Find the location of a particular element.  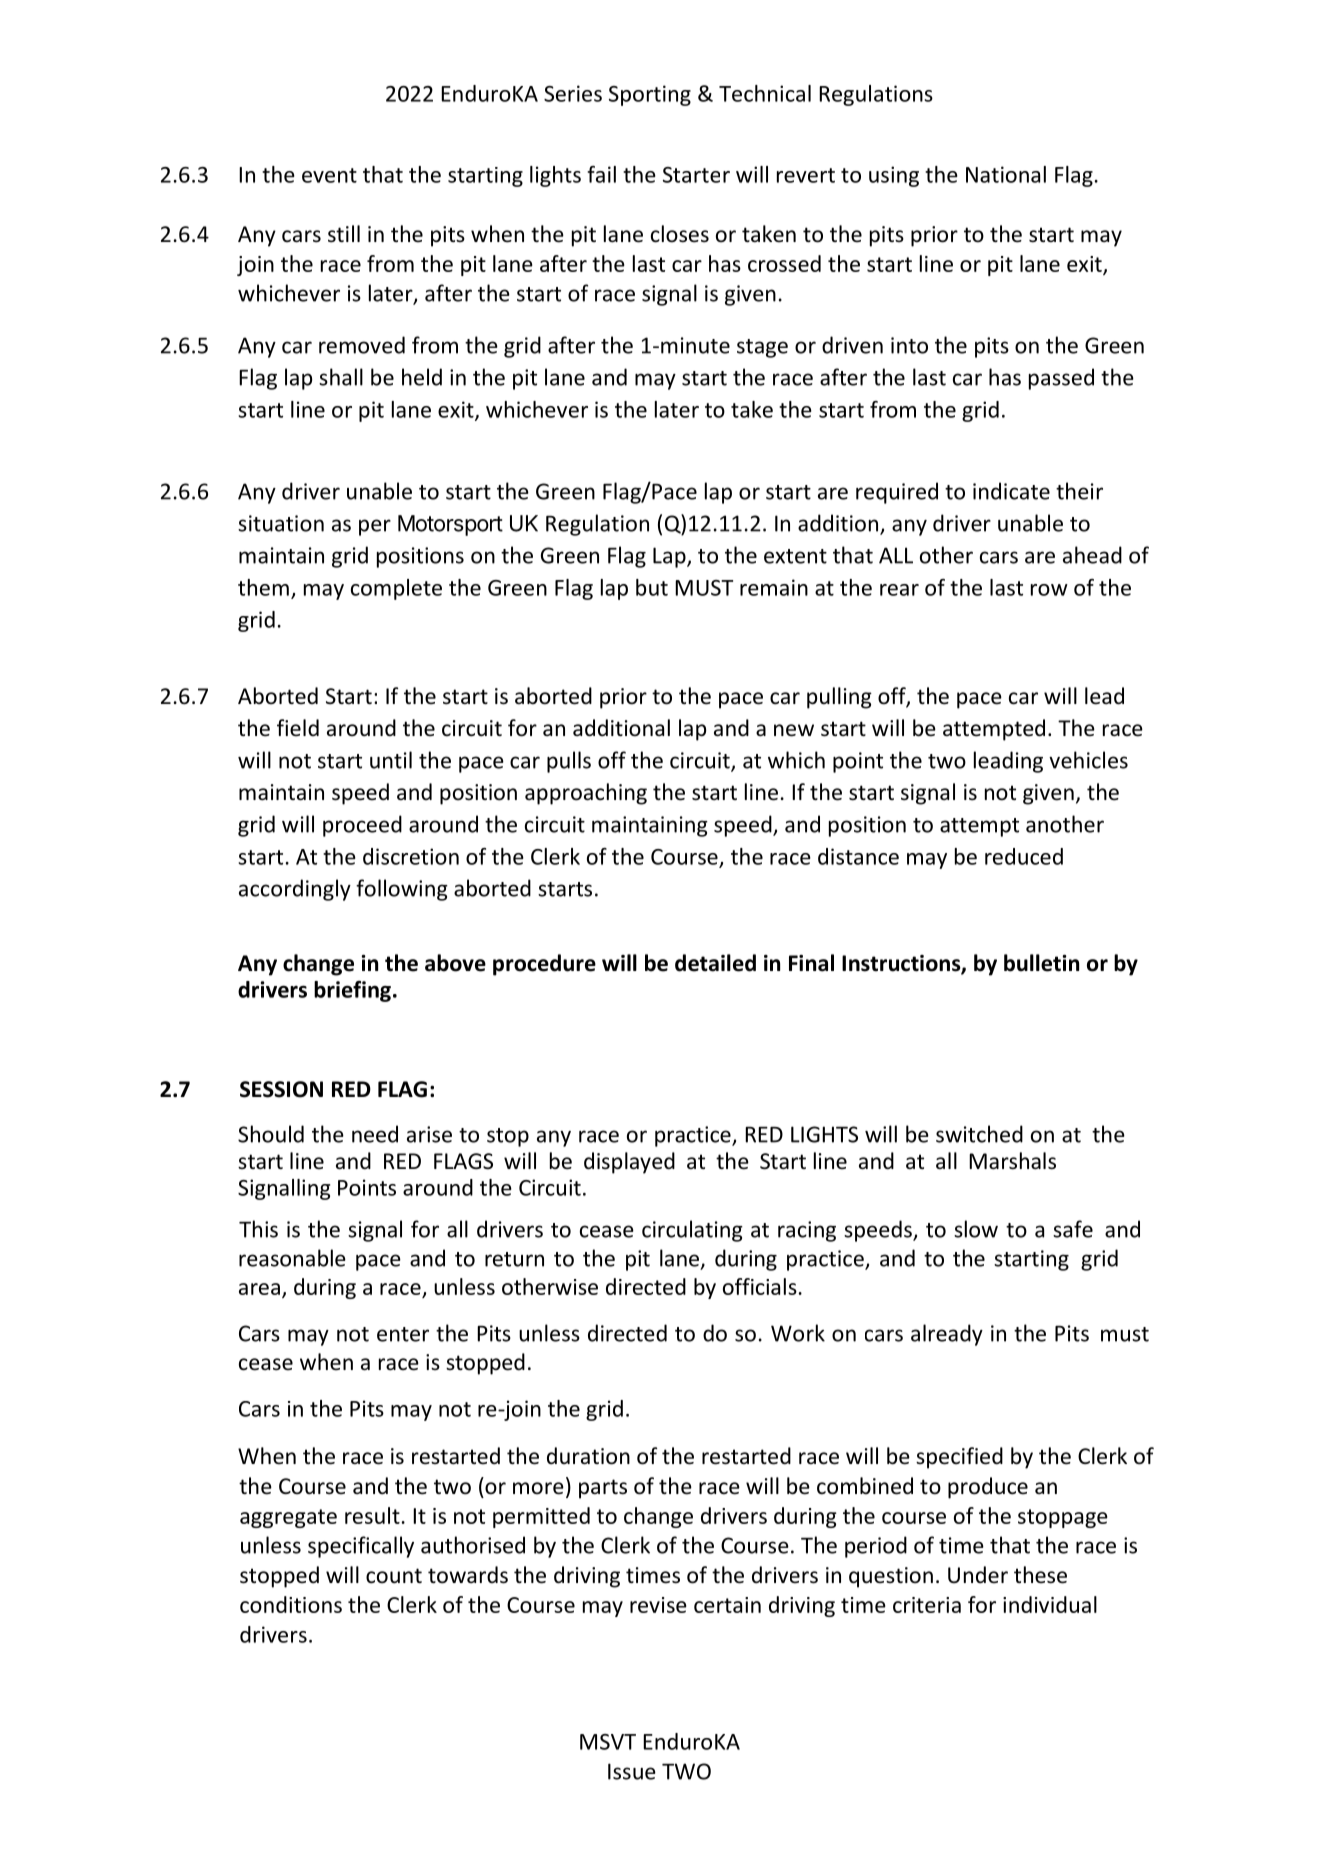

duration is located at coordinates (588, 1456).
